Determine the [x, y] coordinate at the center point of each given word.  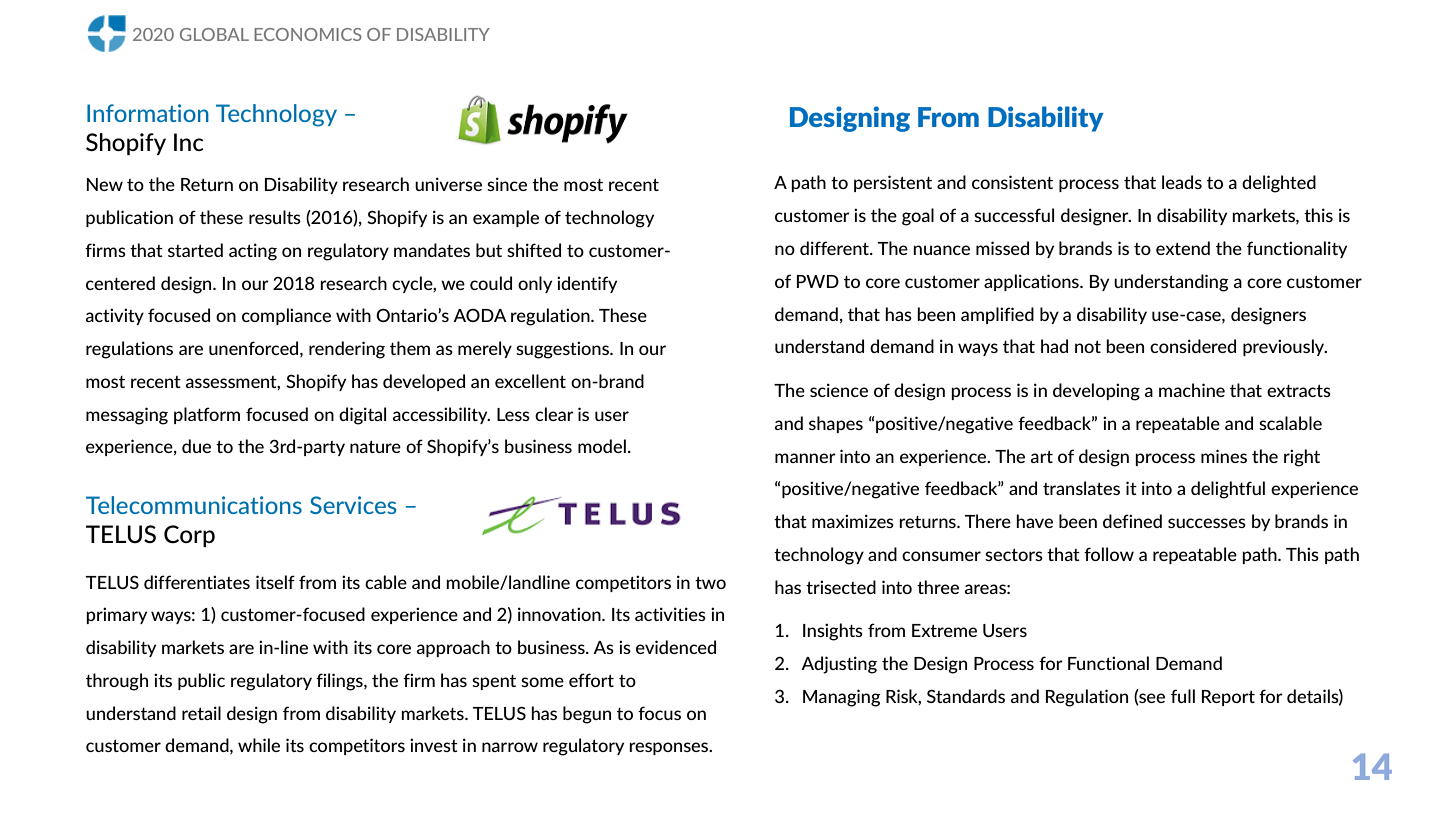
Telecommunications [194, 505]
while [259, 745]
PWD [818, 281]
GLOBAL [214, 34]
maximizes [853, 521]
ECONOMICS [308, 34]
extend [1183, 248]
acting [253, 252]
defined [1132, 521]
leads [1182, 182]
